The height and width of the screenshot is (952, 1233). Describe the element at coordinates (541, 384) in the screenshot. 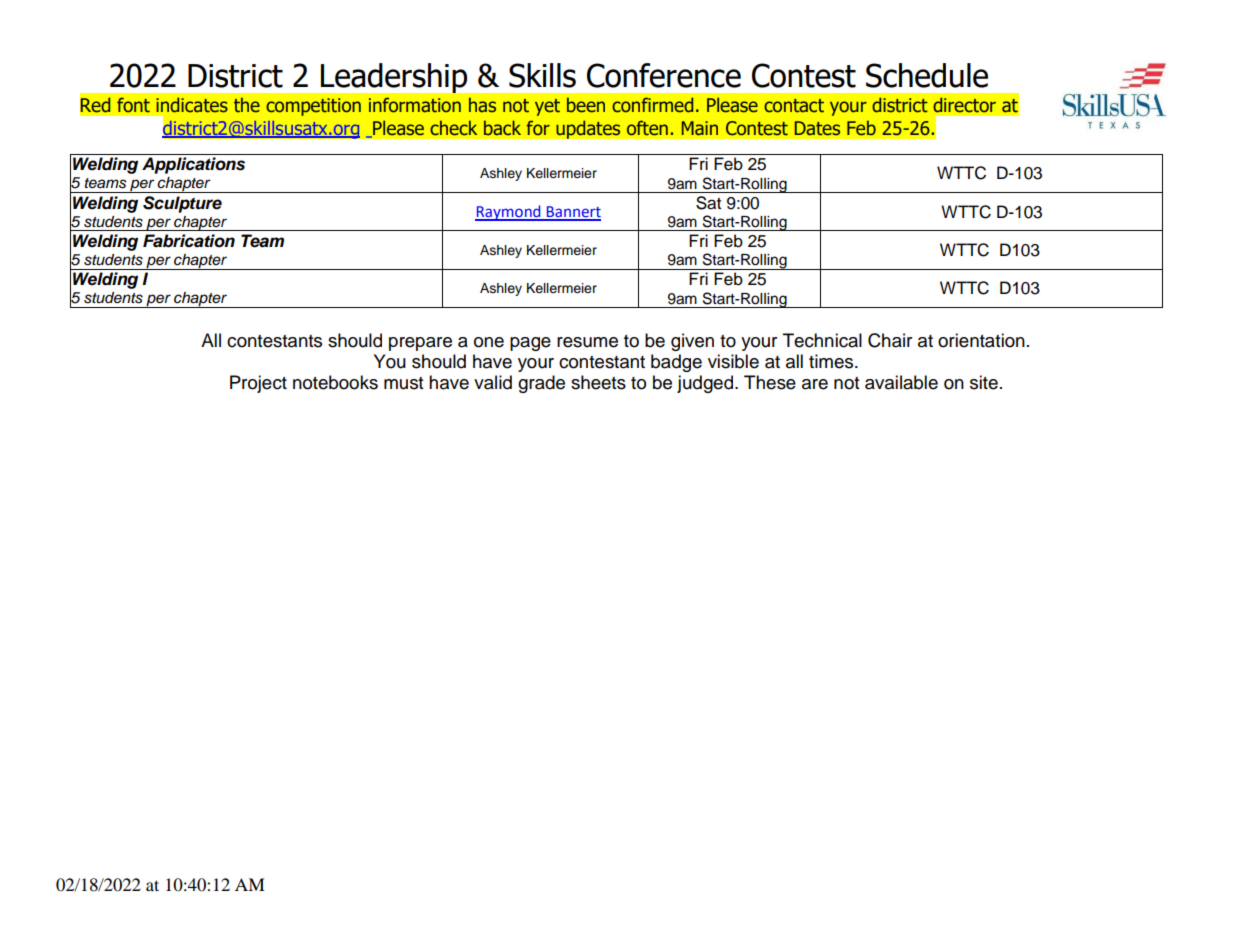

I see `grade` at that location.
